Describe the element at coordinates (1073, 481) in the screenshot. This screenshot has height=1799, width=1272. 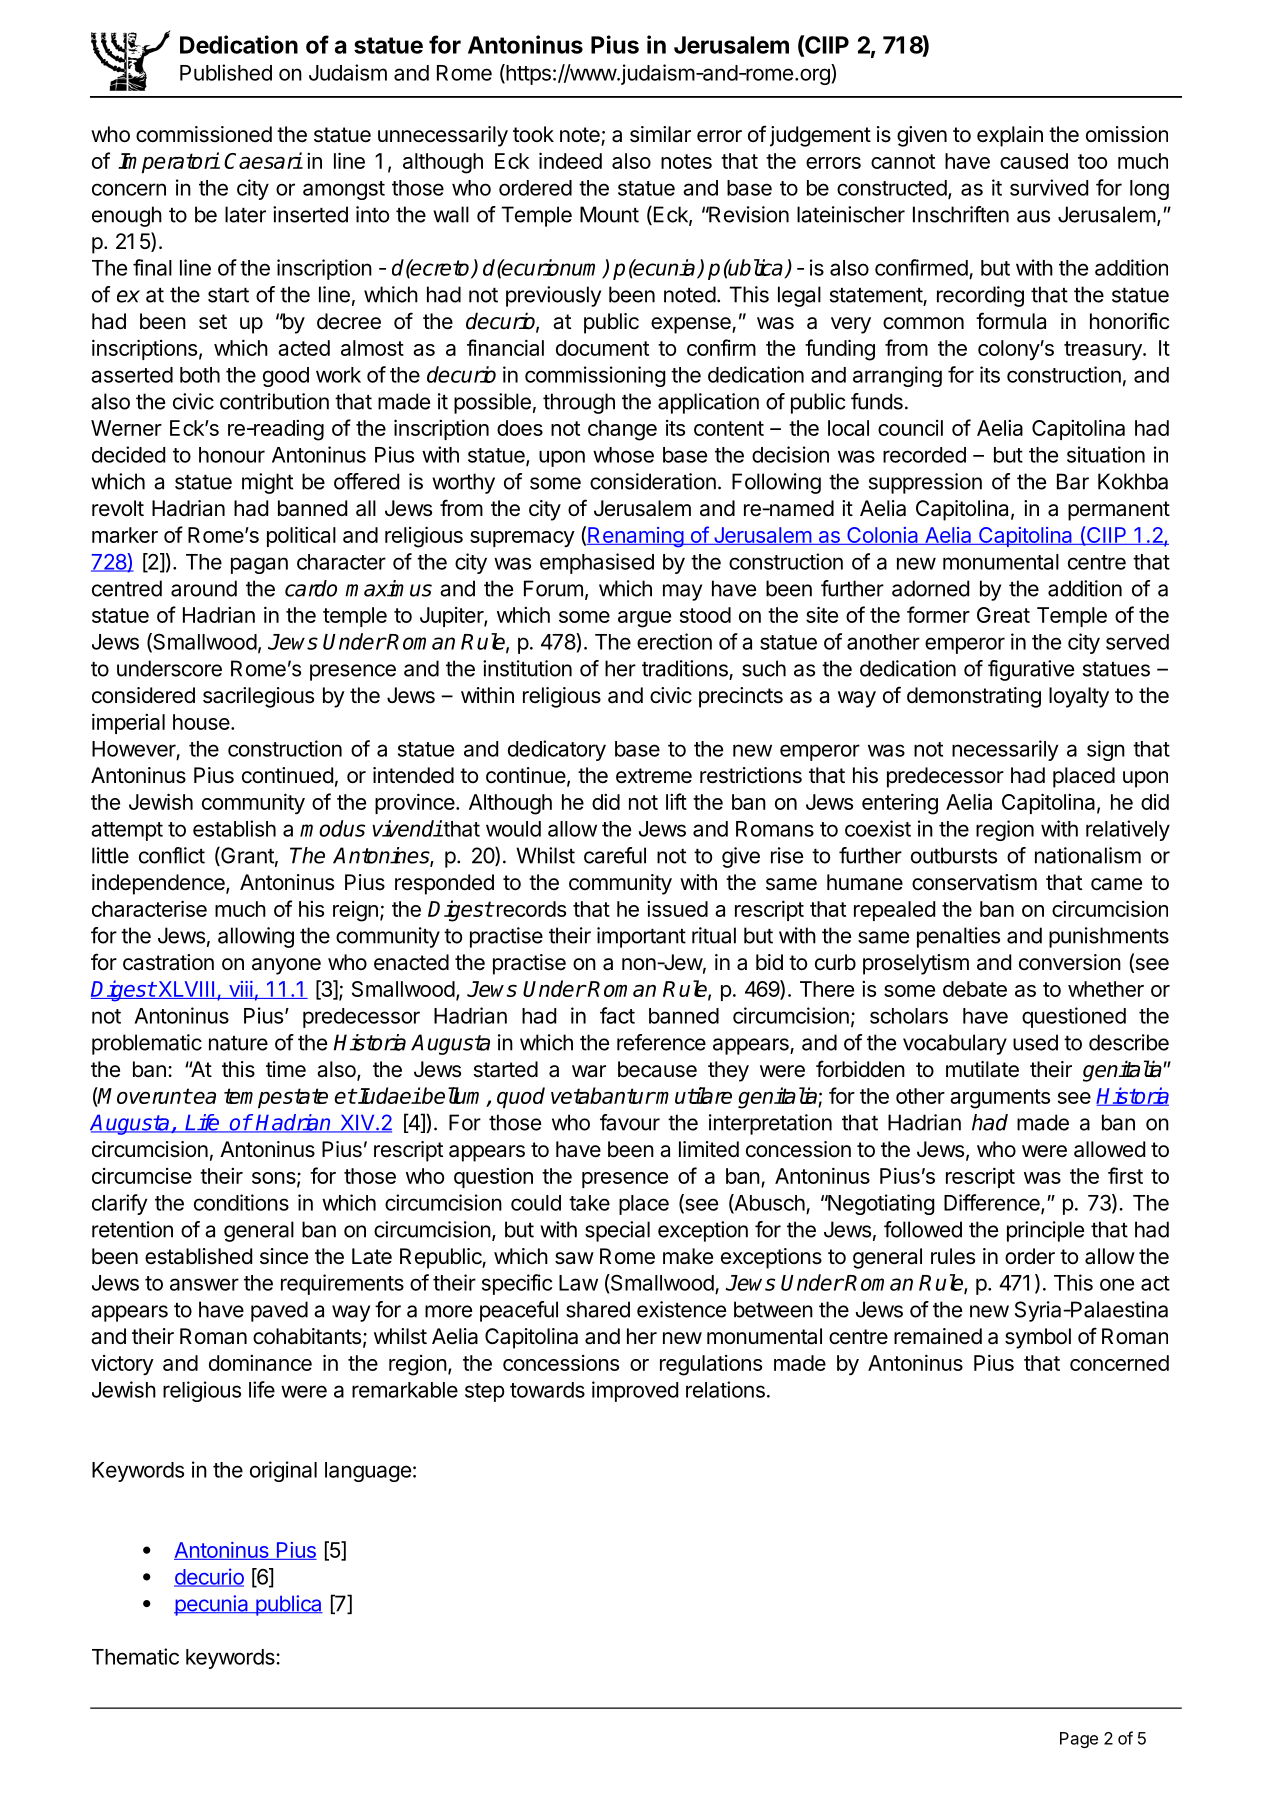
I see `Bar` at that location.
